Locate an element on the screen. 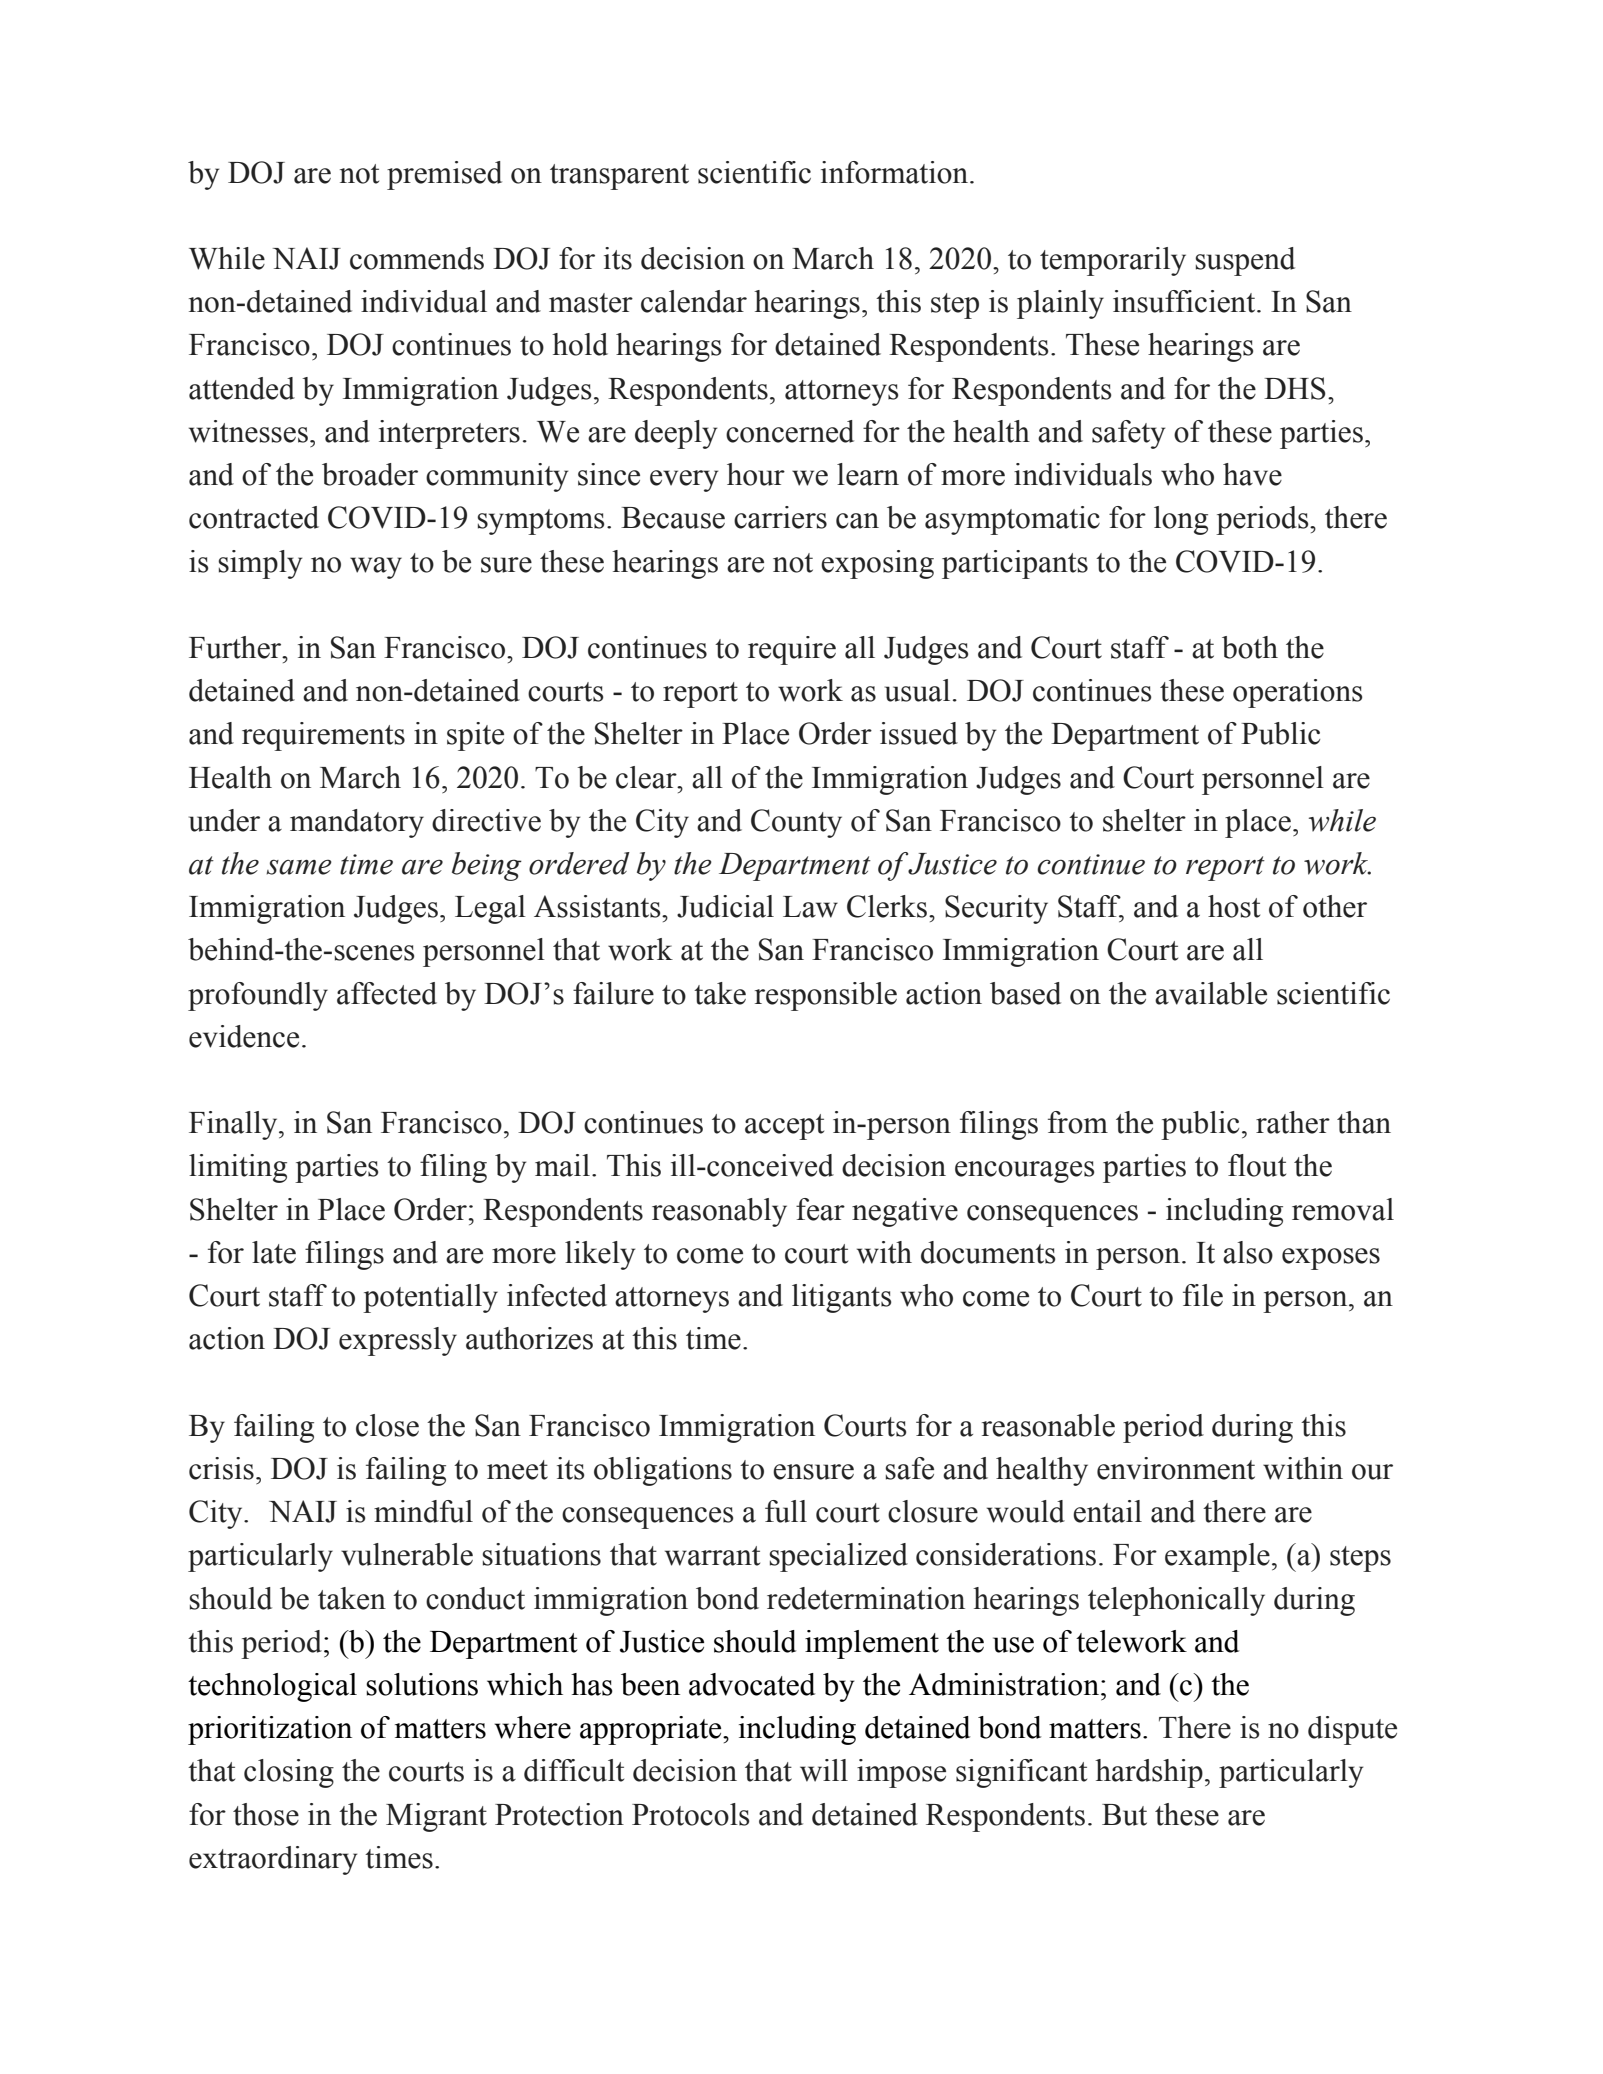 The image size is (1603, 2074). host is located at coordinates (1234, 906).
